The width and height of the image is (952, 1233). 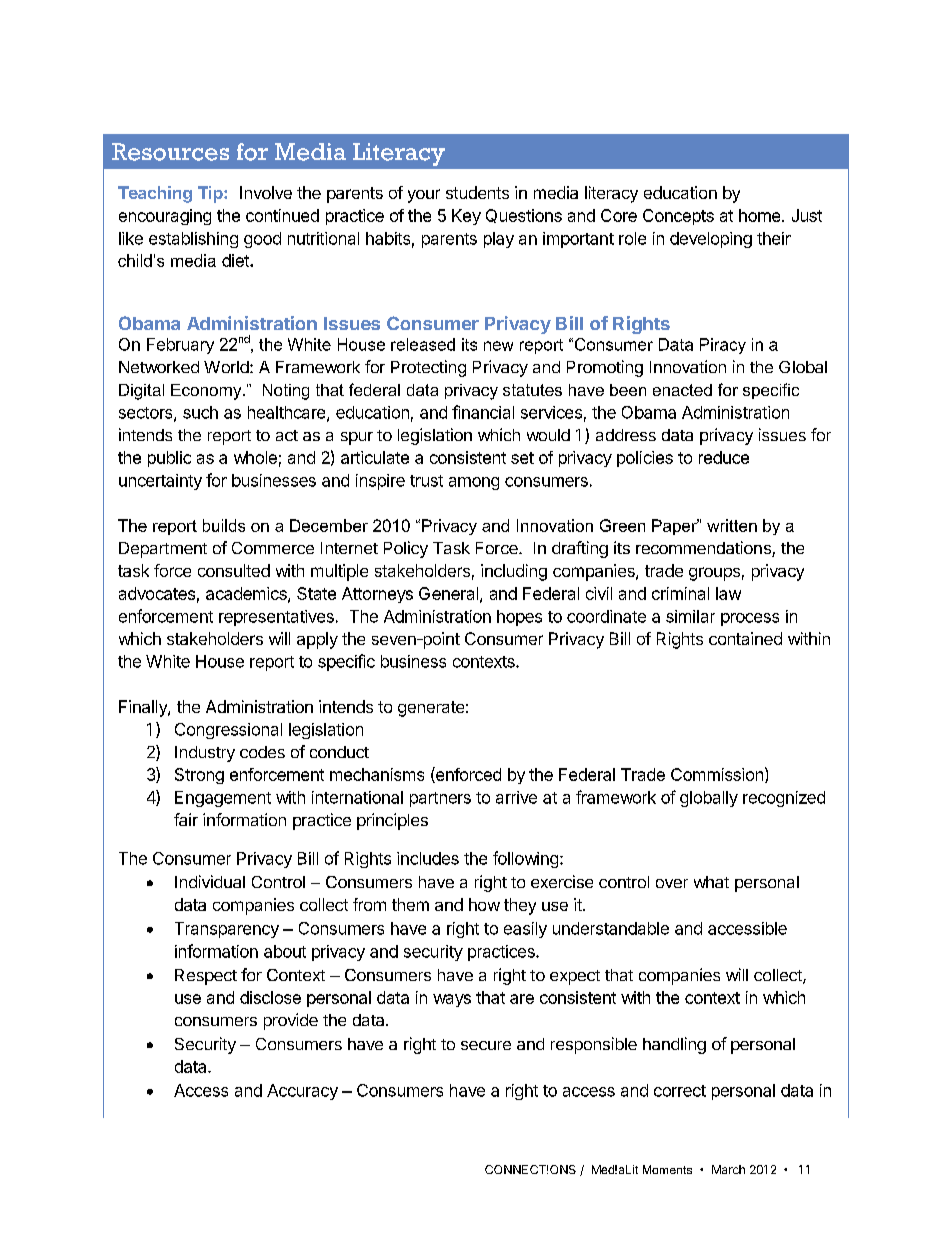 What do you see at coordinates (210, 881) in the image?
I see `Individual` at bounding box center [210, 881].
